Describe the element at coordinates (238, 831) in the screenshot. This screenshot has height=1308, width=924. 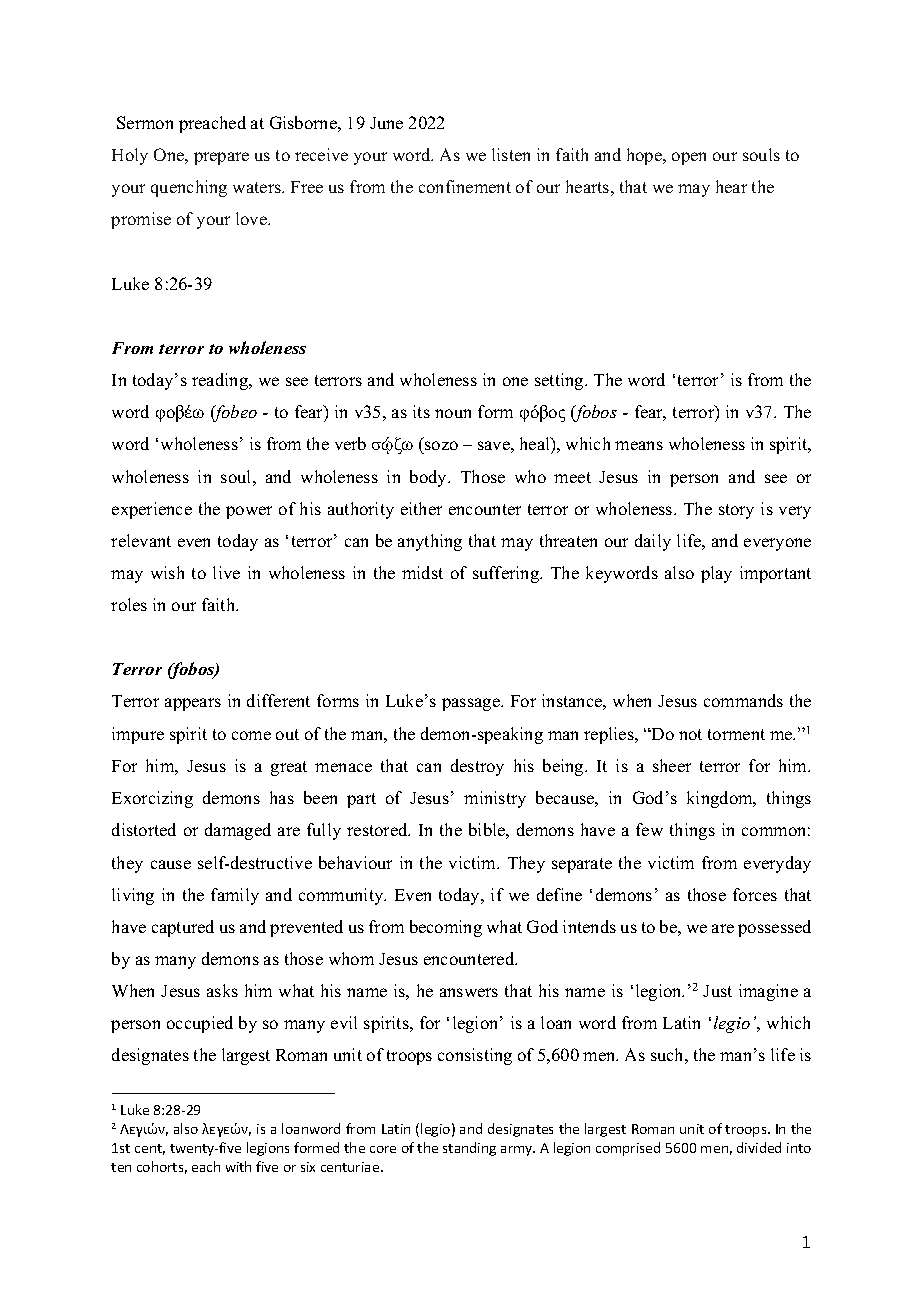
I see `damaged` at that location.
